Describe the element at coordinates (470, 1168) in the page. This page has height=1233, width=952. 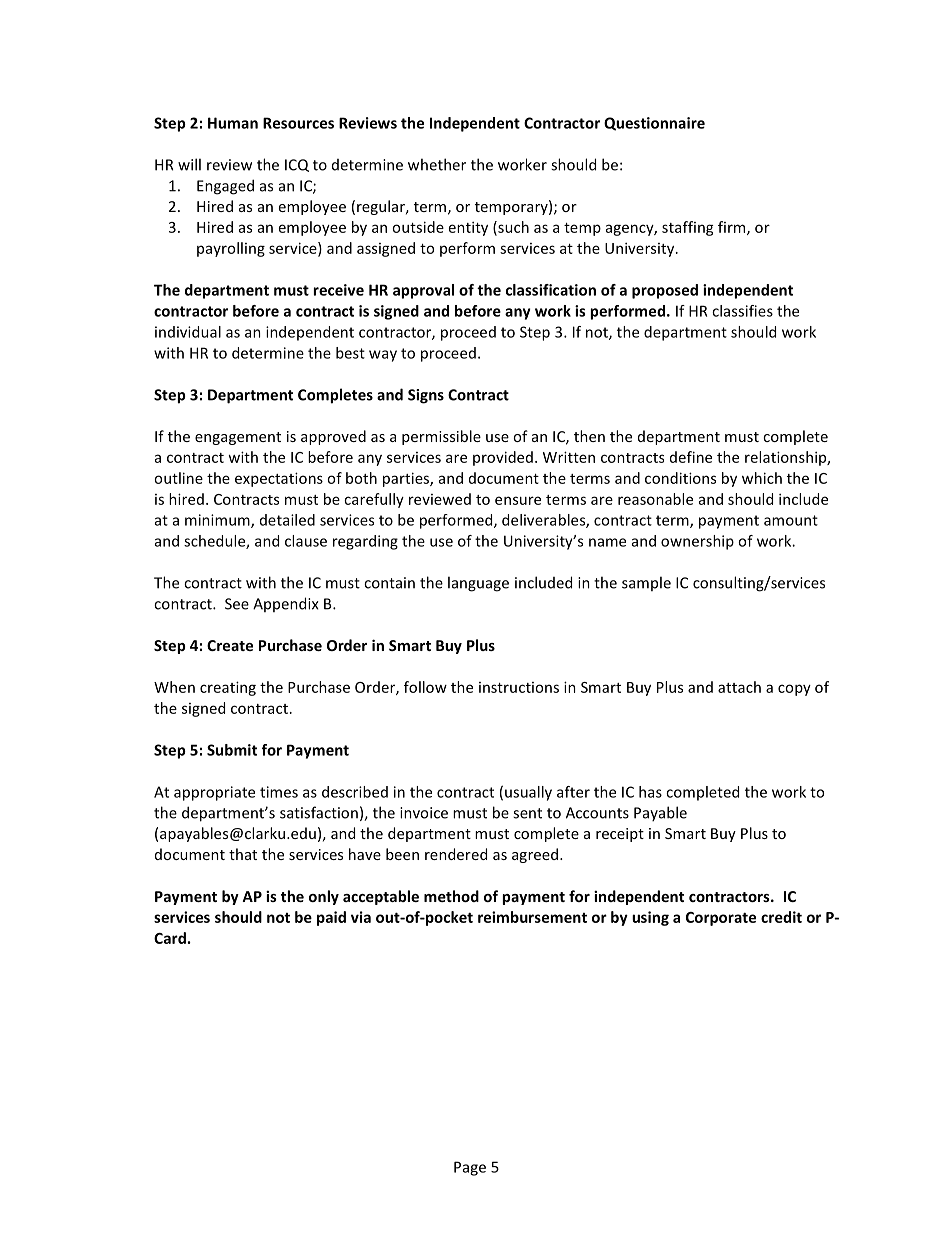
I see `Page` at that location.
